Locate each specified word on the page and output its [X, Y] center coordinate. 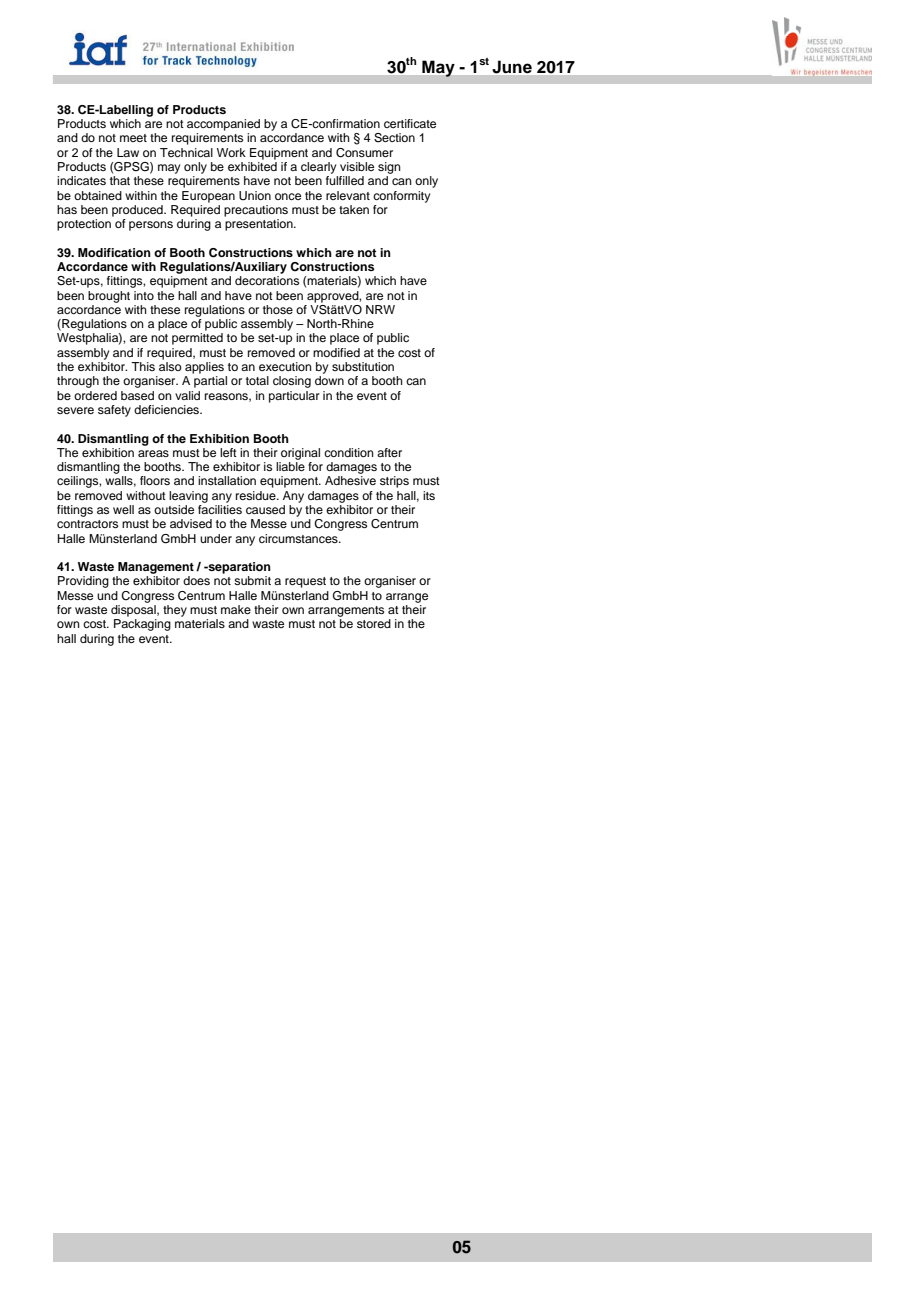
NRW [380, 309]
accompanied [223, 125]
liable [290, 466]
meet [133, 138]
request [305, 582]
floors [155, 480]
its [429, 495]
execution [285, 366]
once [288, 196]
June [512, 67]
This [143, 366]
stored [374, 623]
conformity [401, 197]
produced [138, 211]
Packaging [142, 625]
